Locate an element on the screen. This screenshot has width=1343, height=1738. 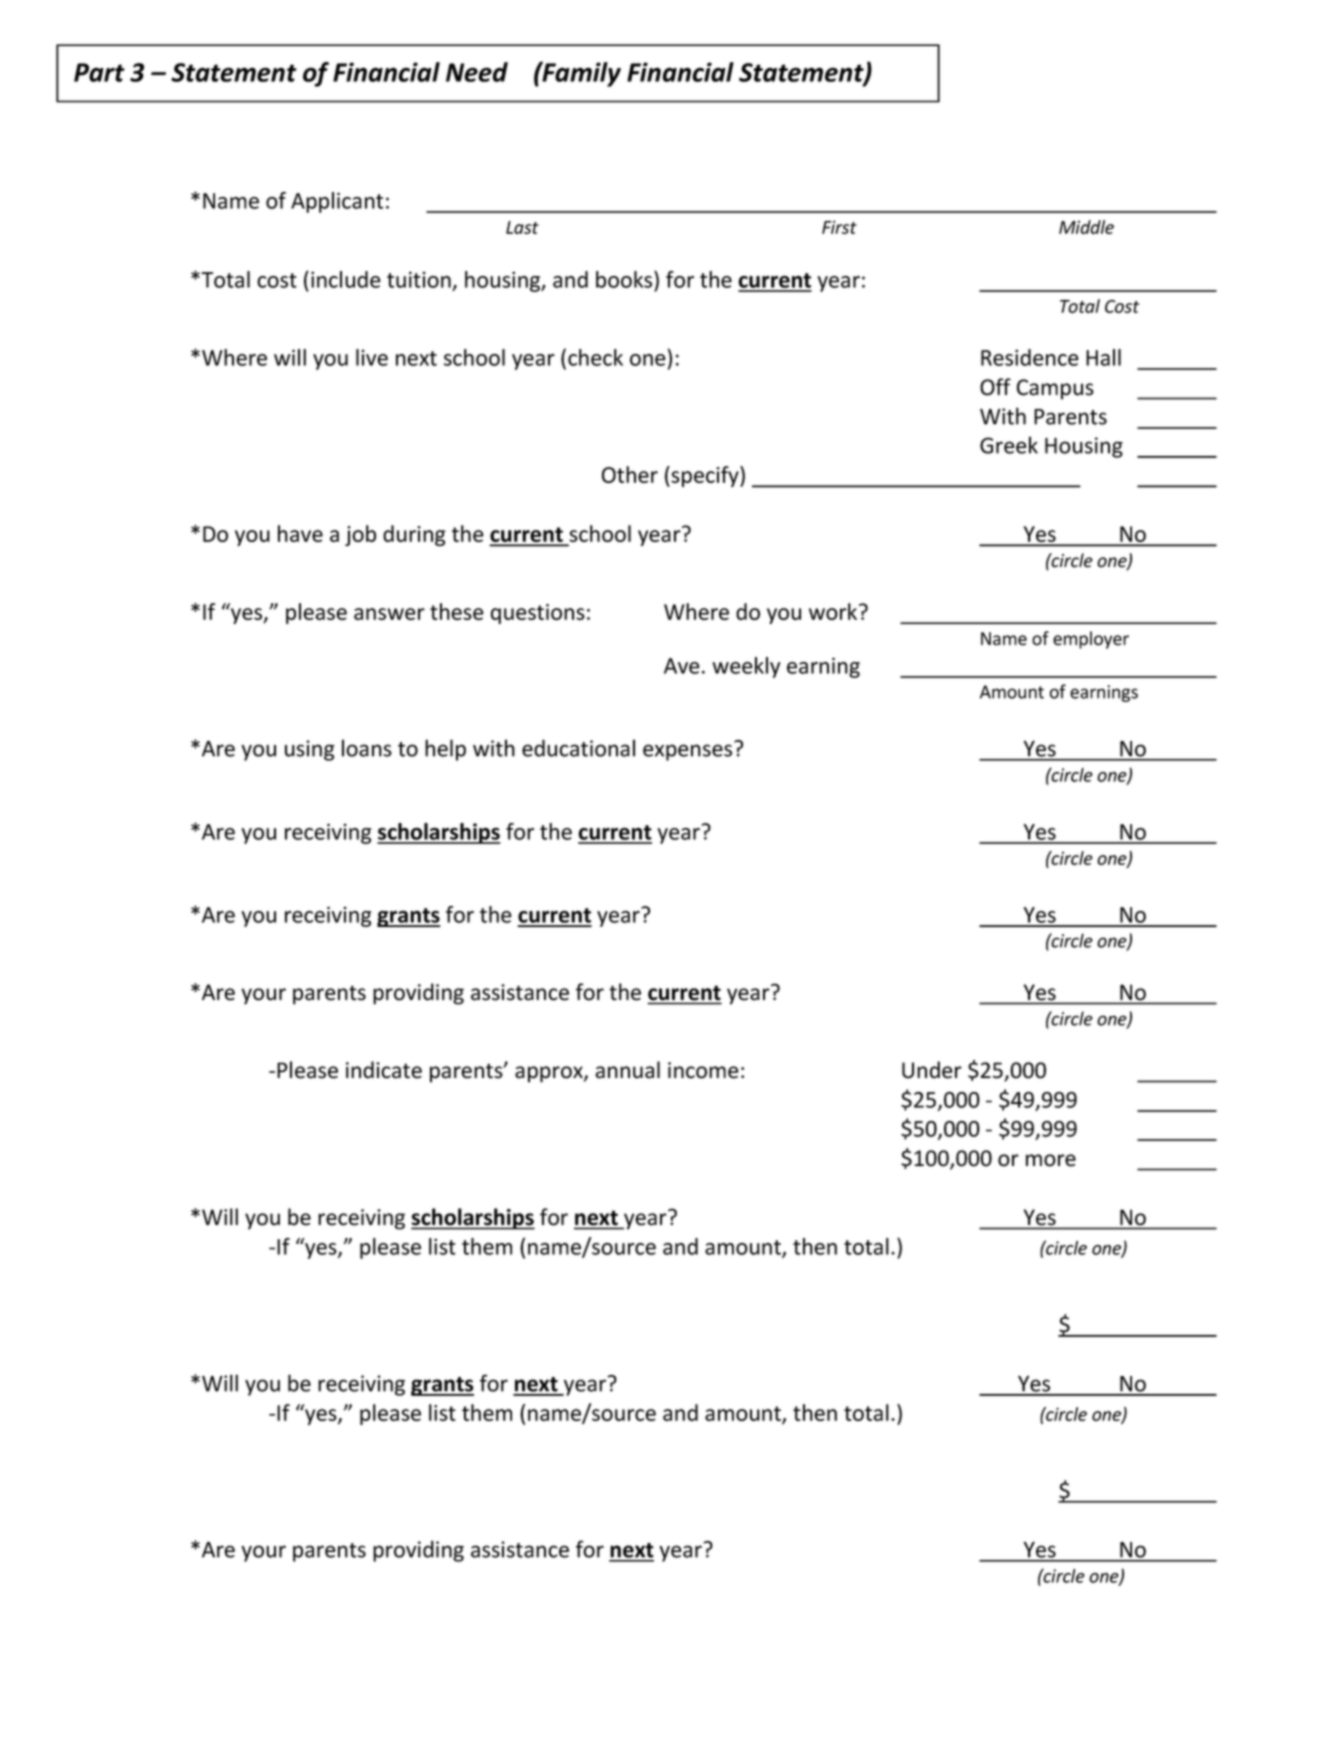
questions is located at coordinates (538, 614).
